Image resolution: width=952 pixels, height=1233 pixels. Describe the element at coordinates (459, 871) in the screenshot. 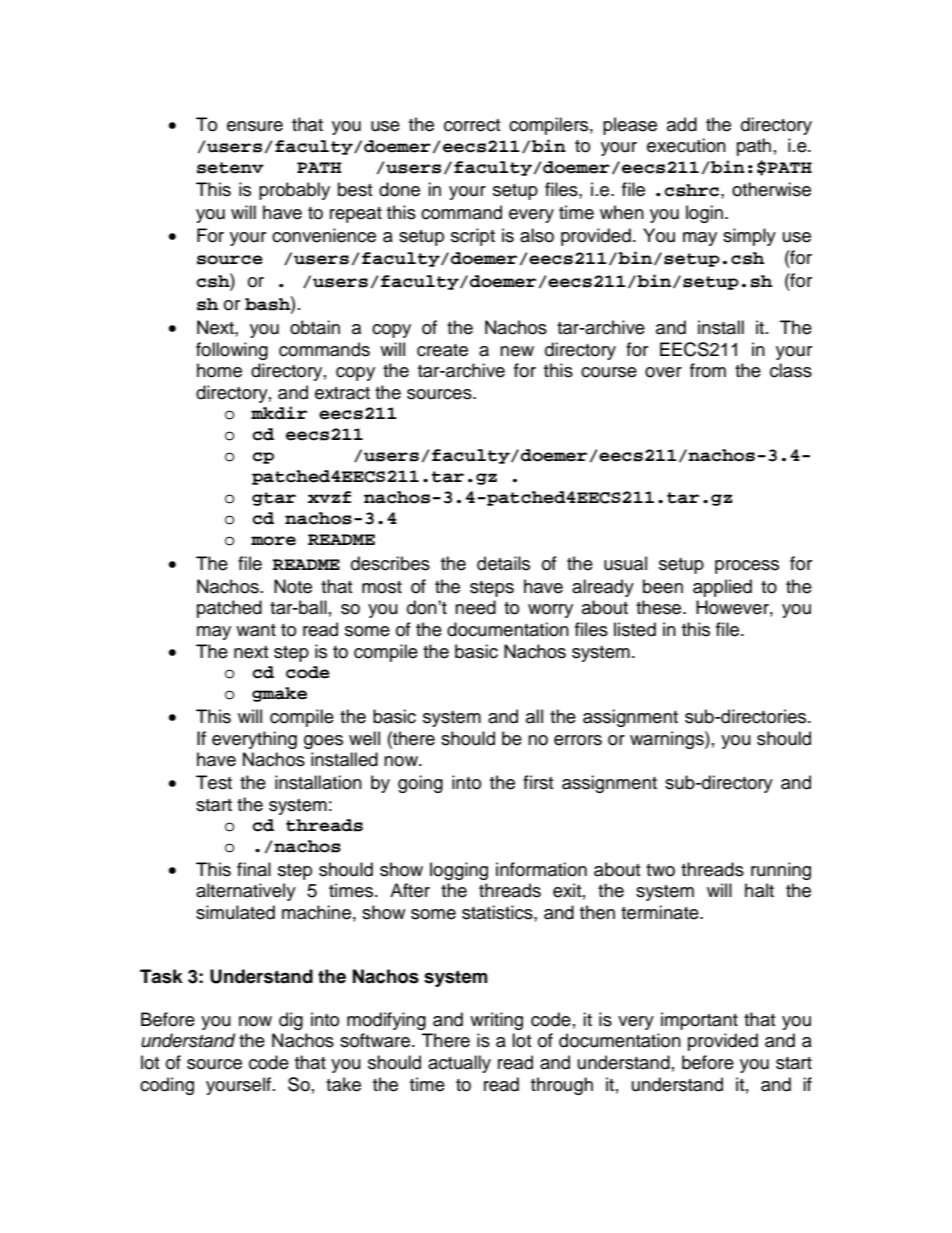

I see `logging` at that location.
